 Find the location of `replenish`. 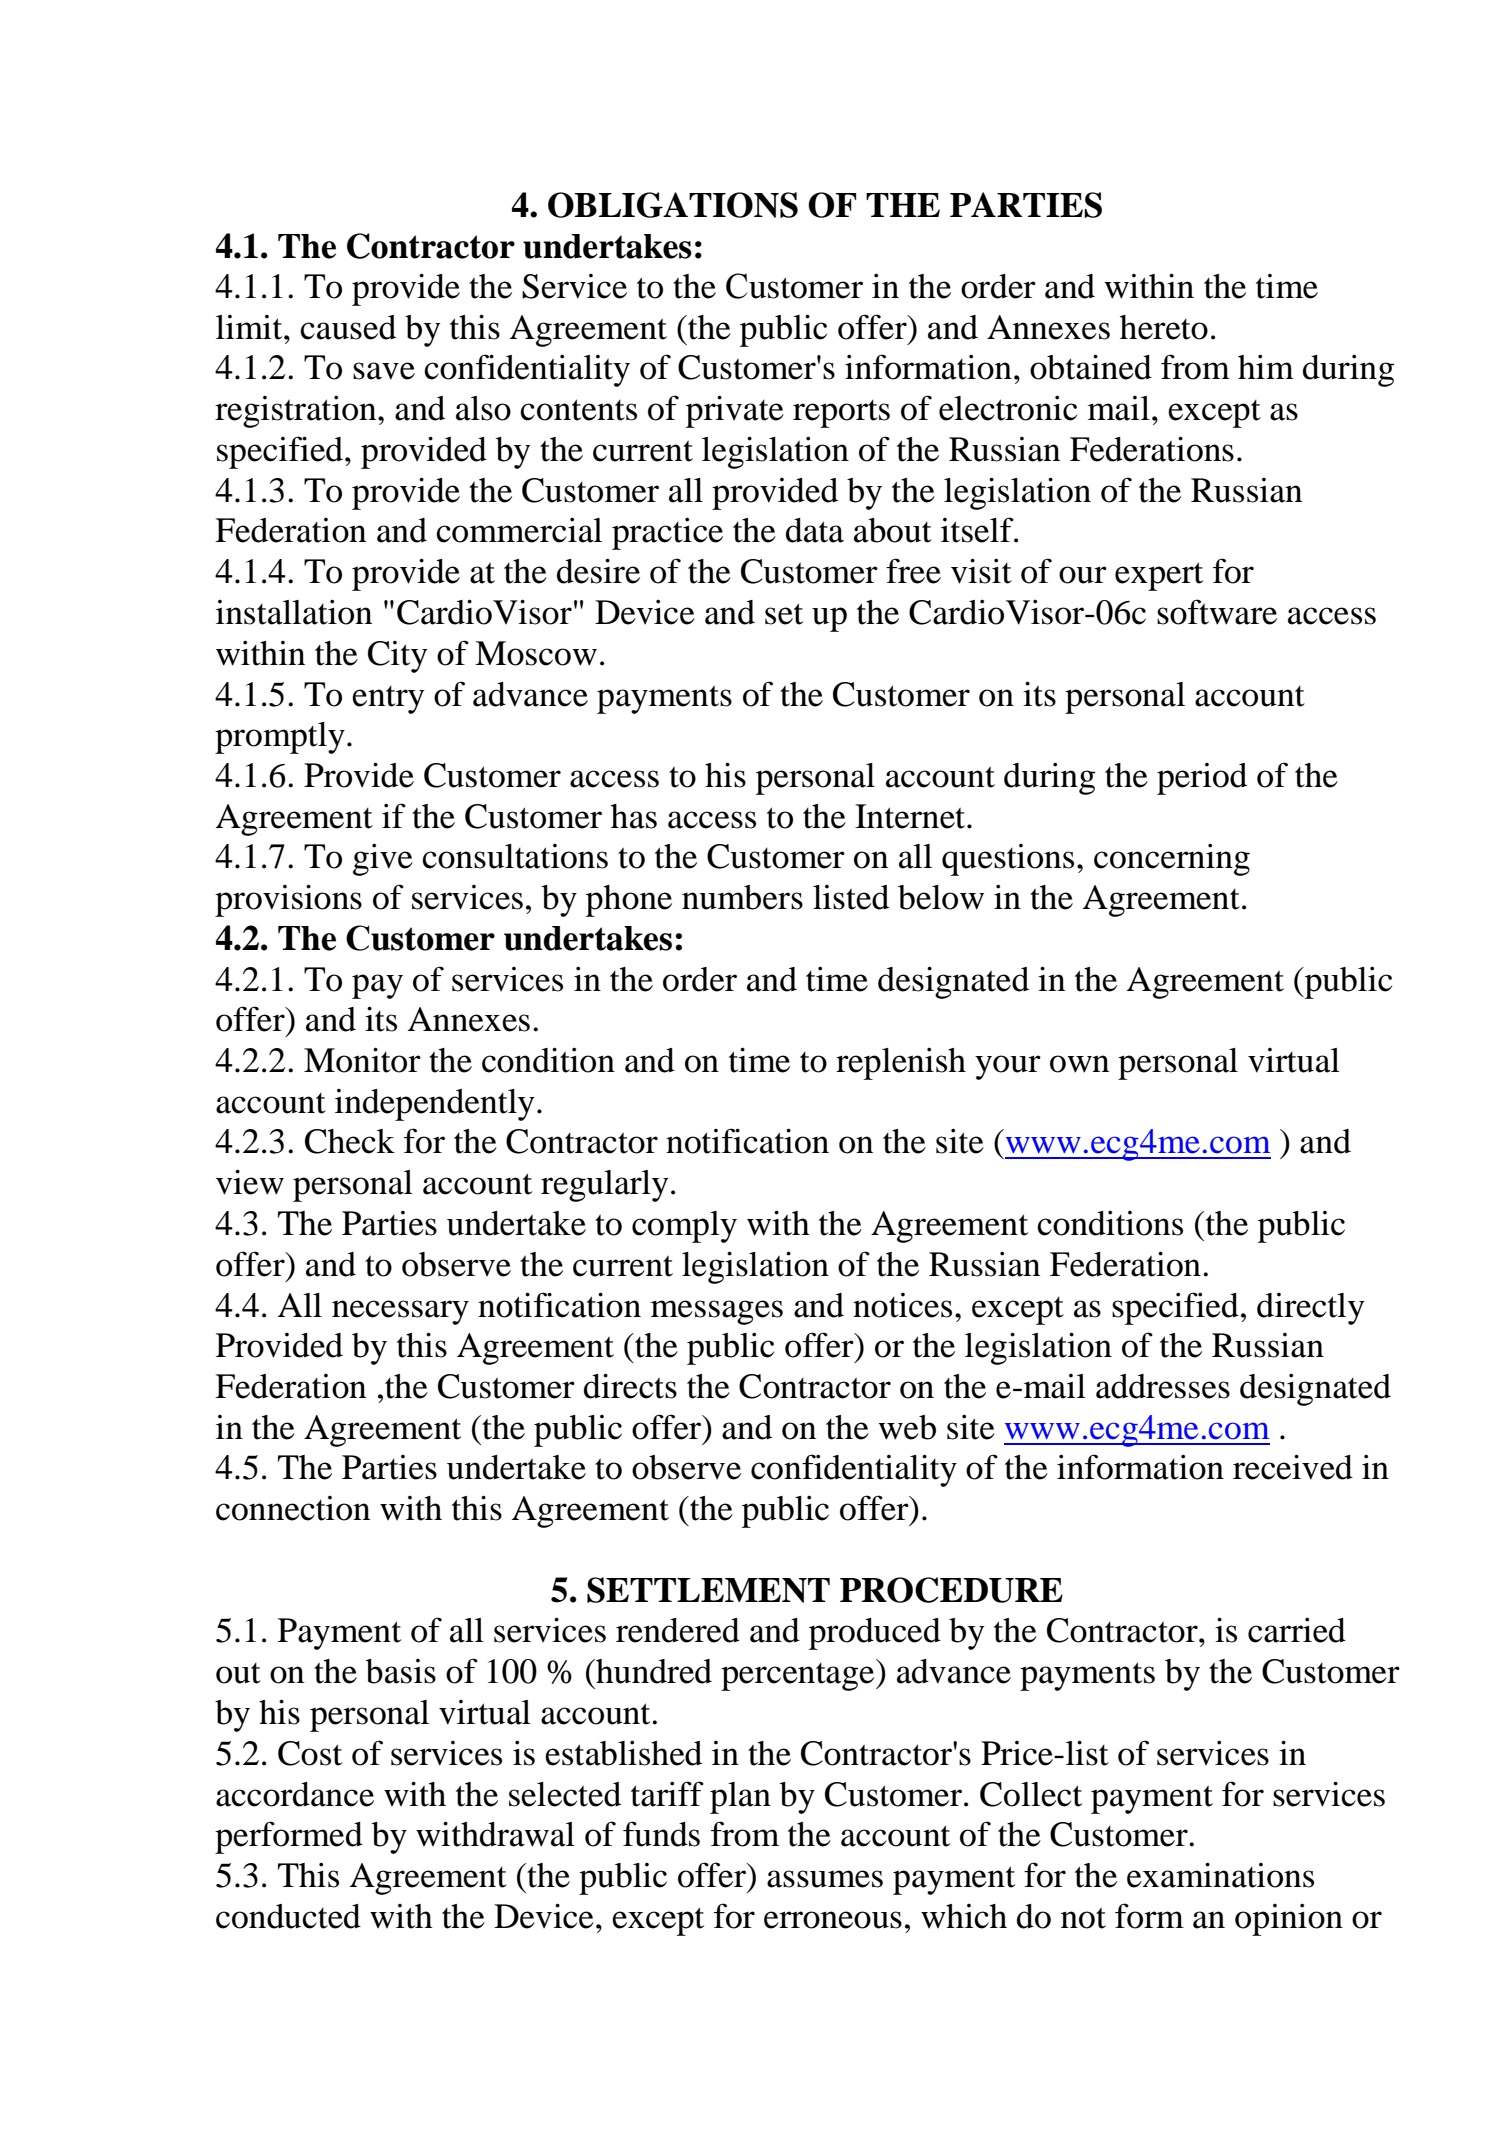

replenish is located at coordinates (901, 1063).
